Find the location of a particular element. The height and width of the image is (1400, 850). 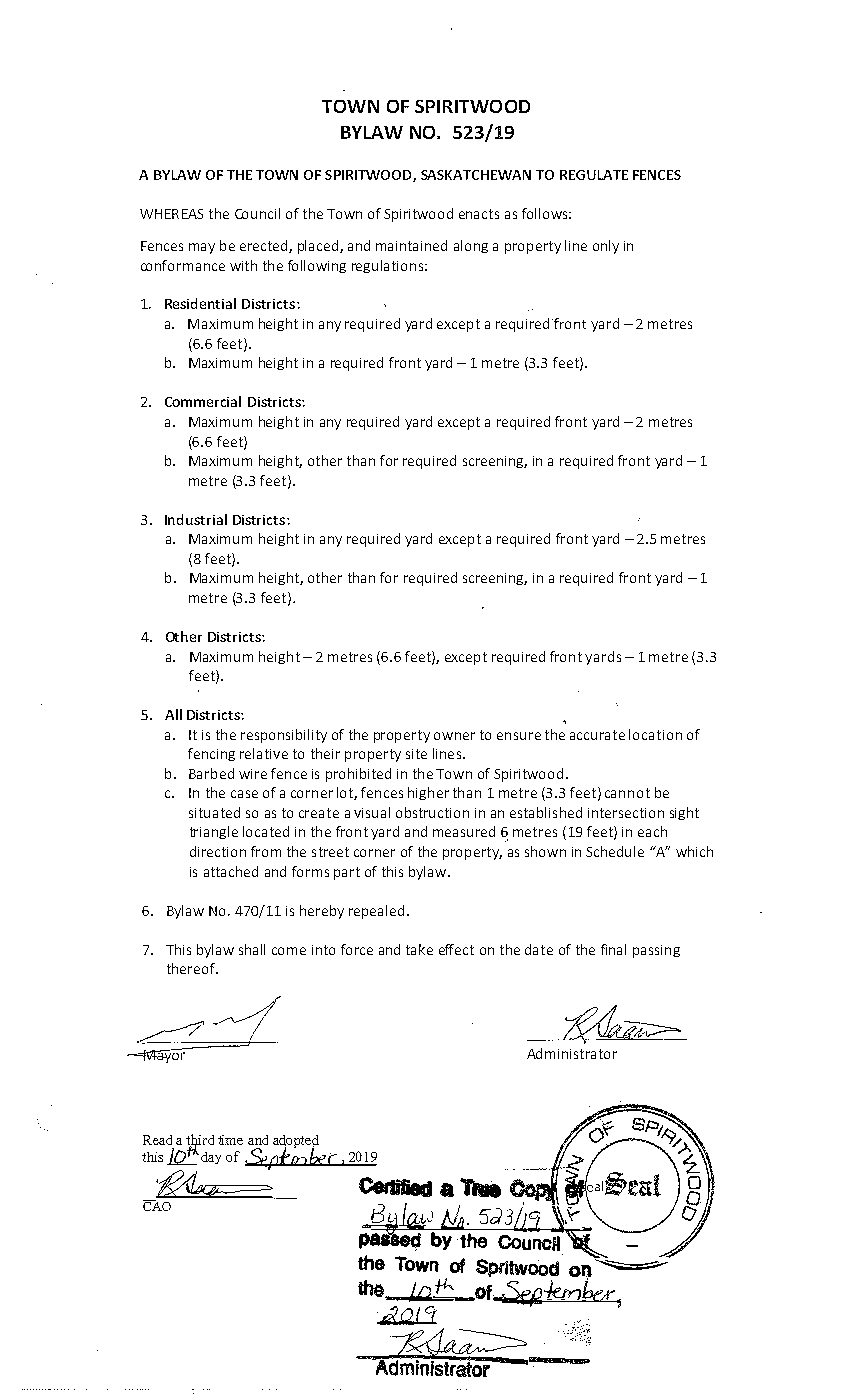

owner is located at coordinates (454, 736).
